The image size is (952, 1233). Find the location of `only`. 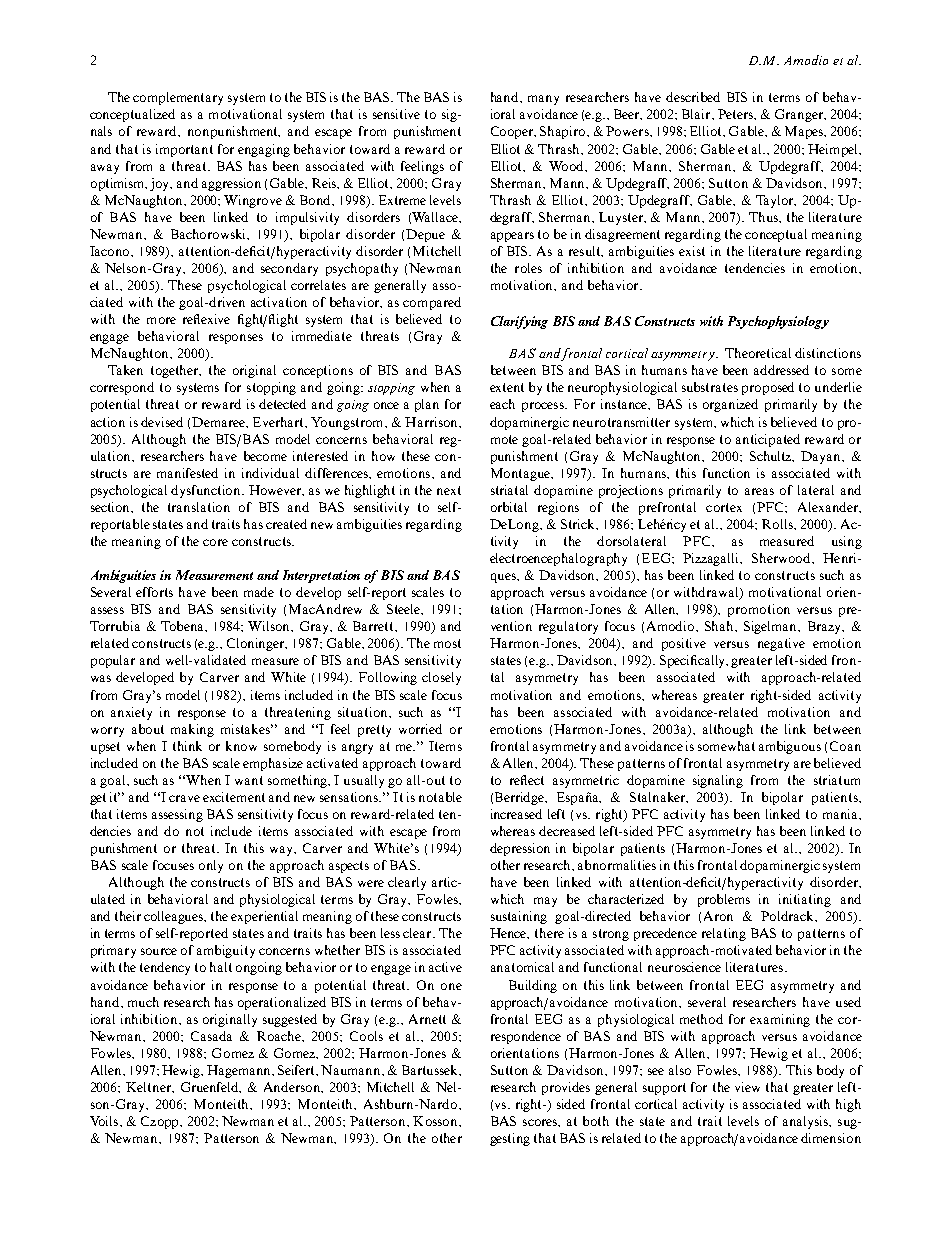

only is located at coordinates (211, 866).
